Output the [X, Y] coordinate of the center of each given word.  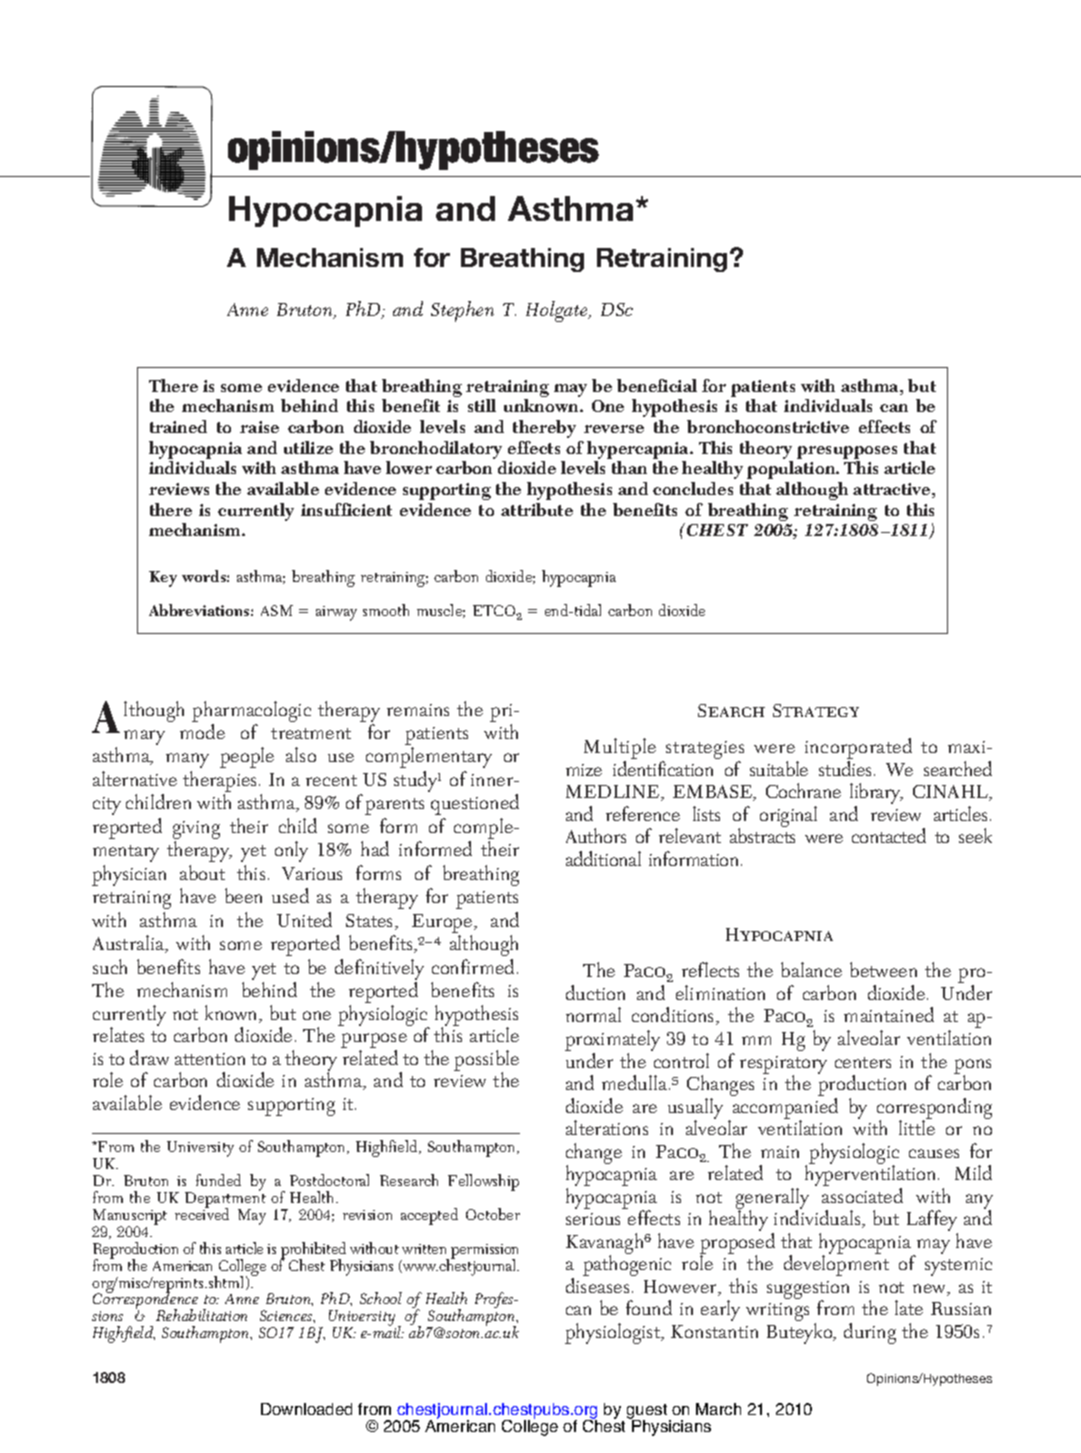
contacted [889, 835]
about [202, 872]
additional [603, 858]
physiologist [614, 1333]
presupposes [847, 454]
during [870, 1333]
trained [178, 426]
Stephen [462, 311]
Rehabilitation [201, 1315]
